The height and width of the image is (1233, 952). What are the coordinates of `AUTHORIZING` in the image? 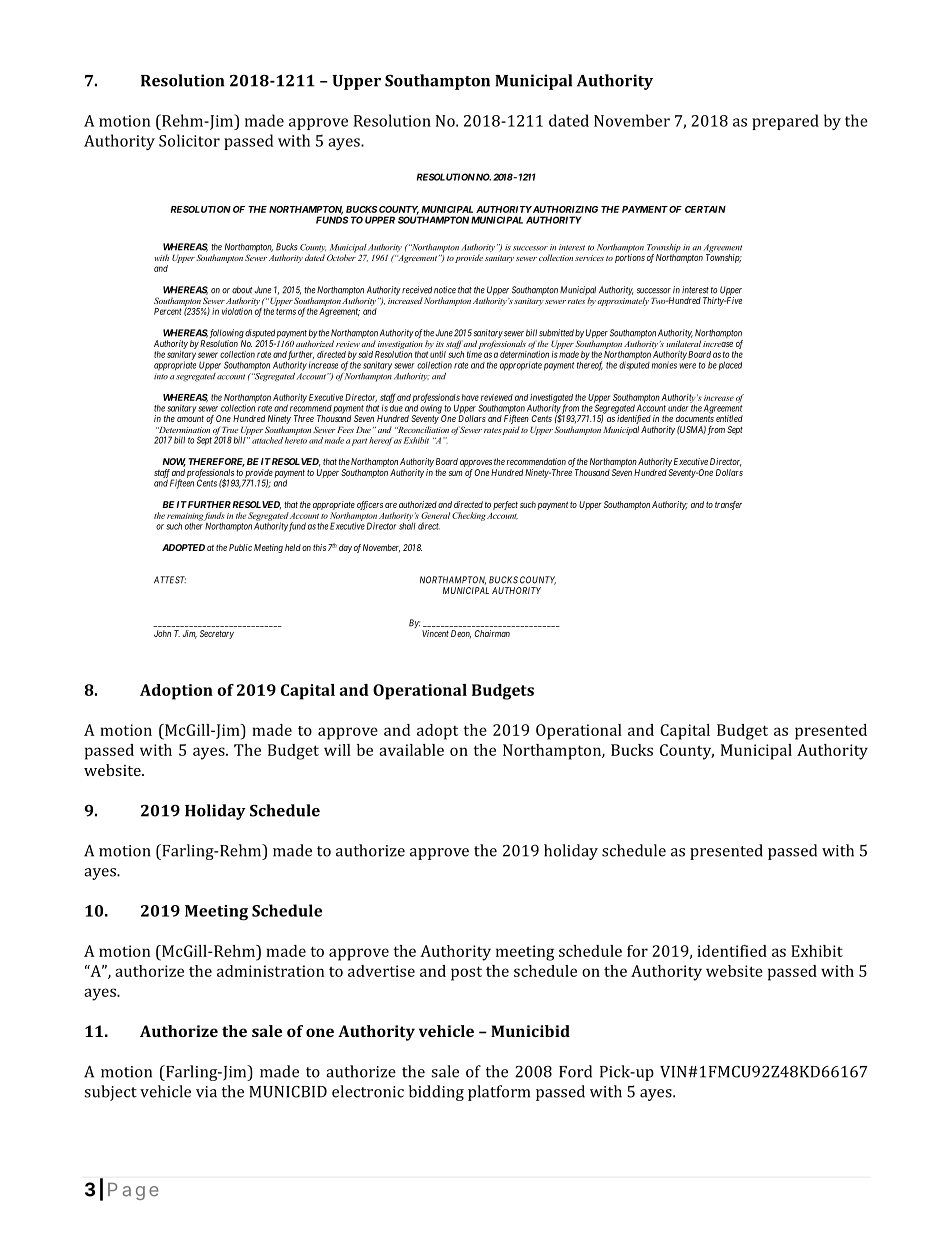 It's located at (564, 209).
